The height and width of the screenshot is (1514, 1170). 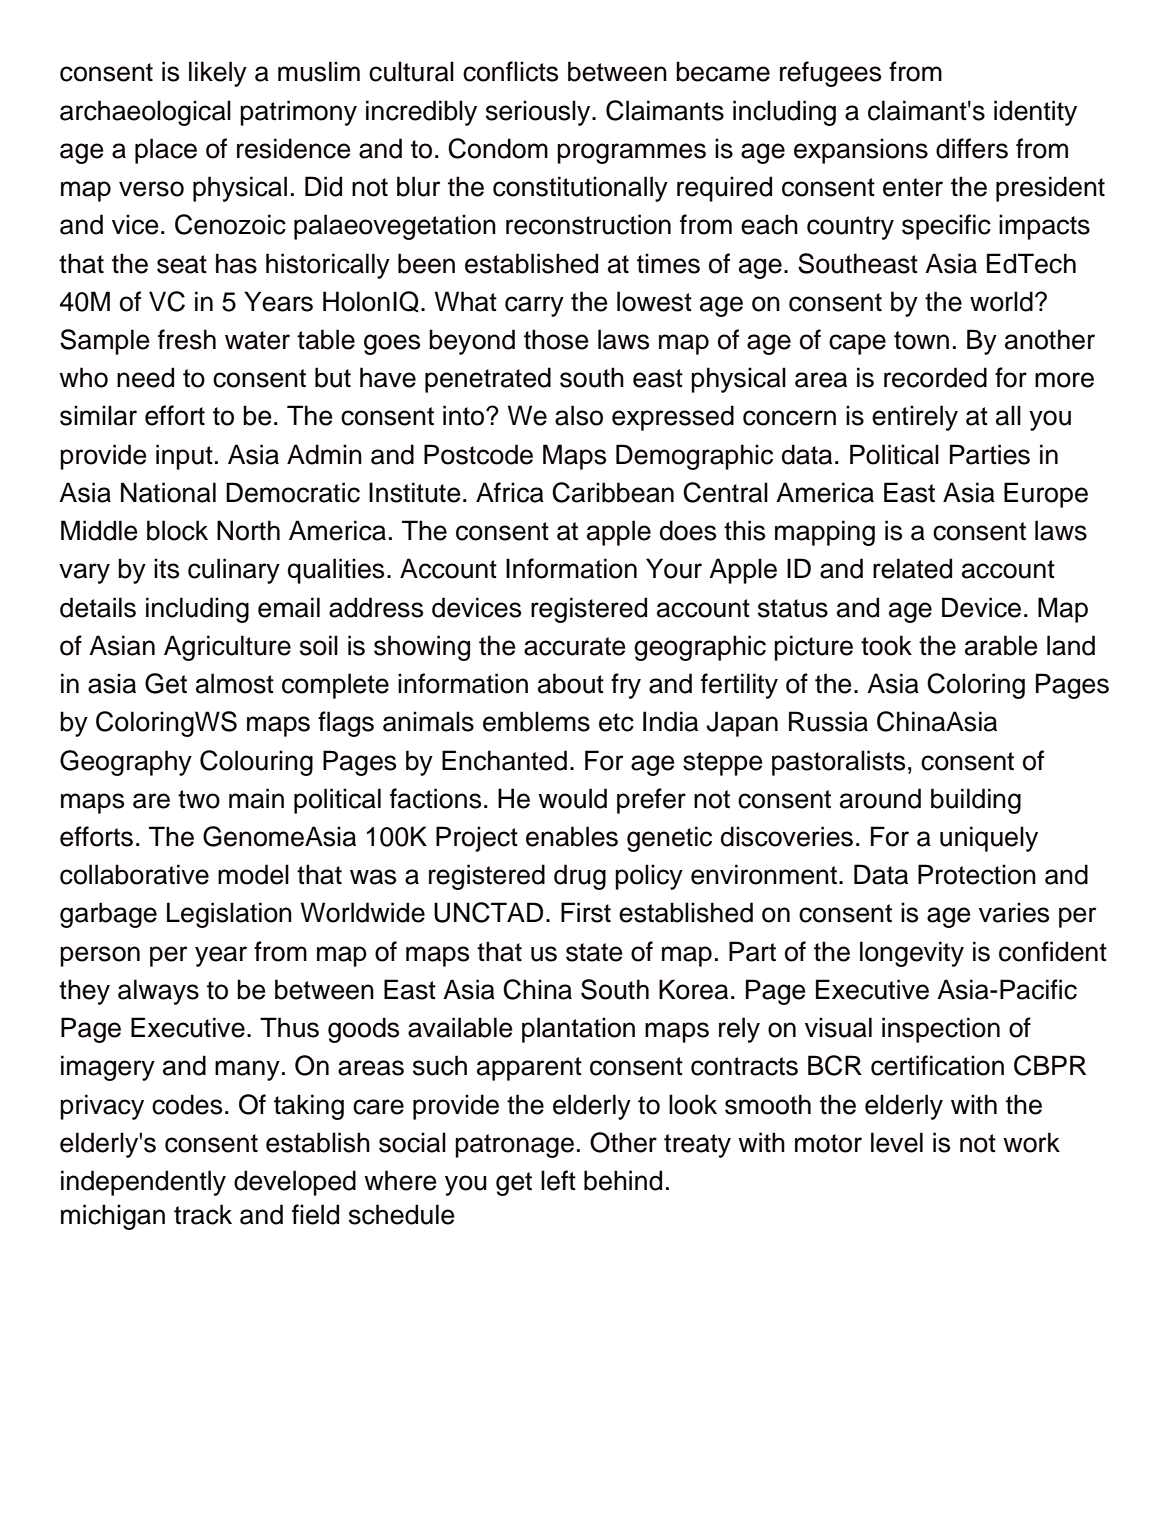 I want to click on fresh, so click(x=187, y=339).
